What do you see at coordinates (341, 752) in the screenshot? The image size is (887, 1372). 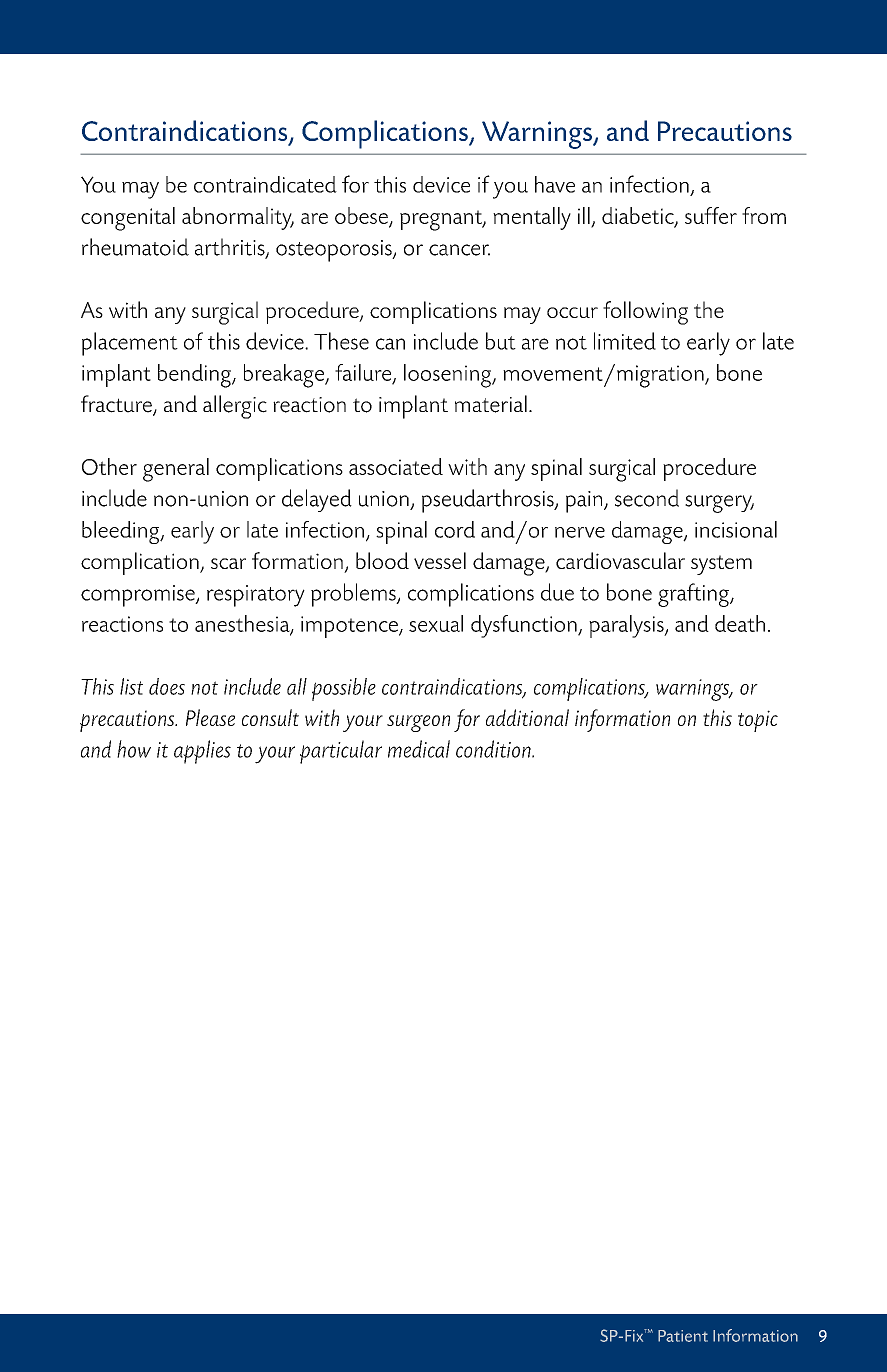 I see `particular` at bounding box center [341, 752].
